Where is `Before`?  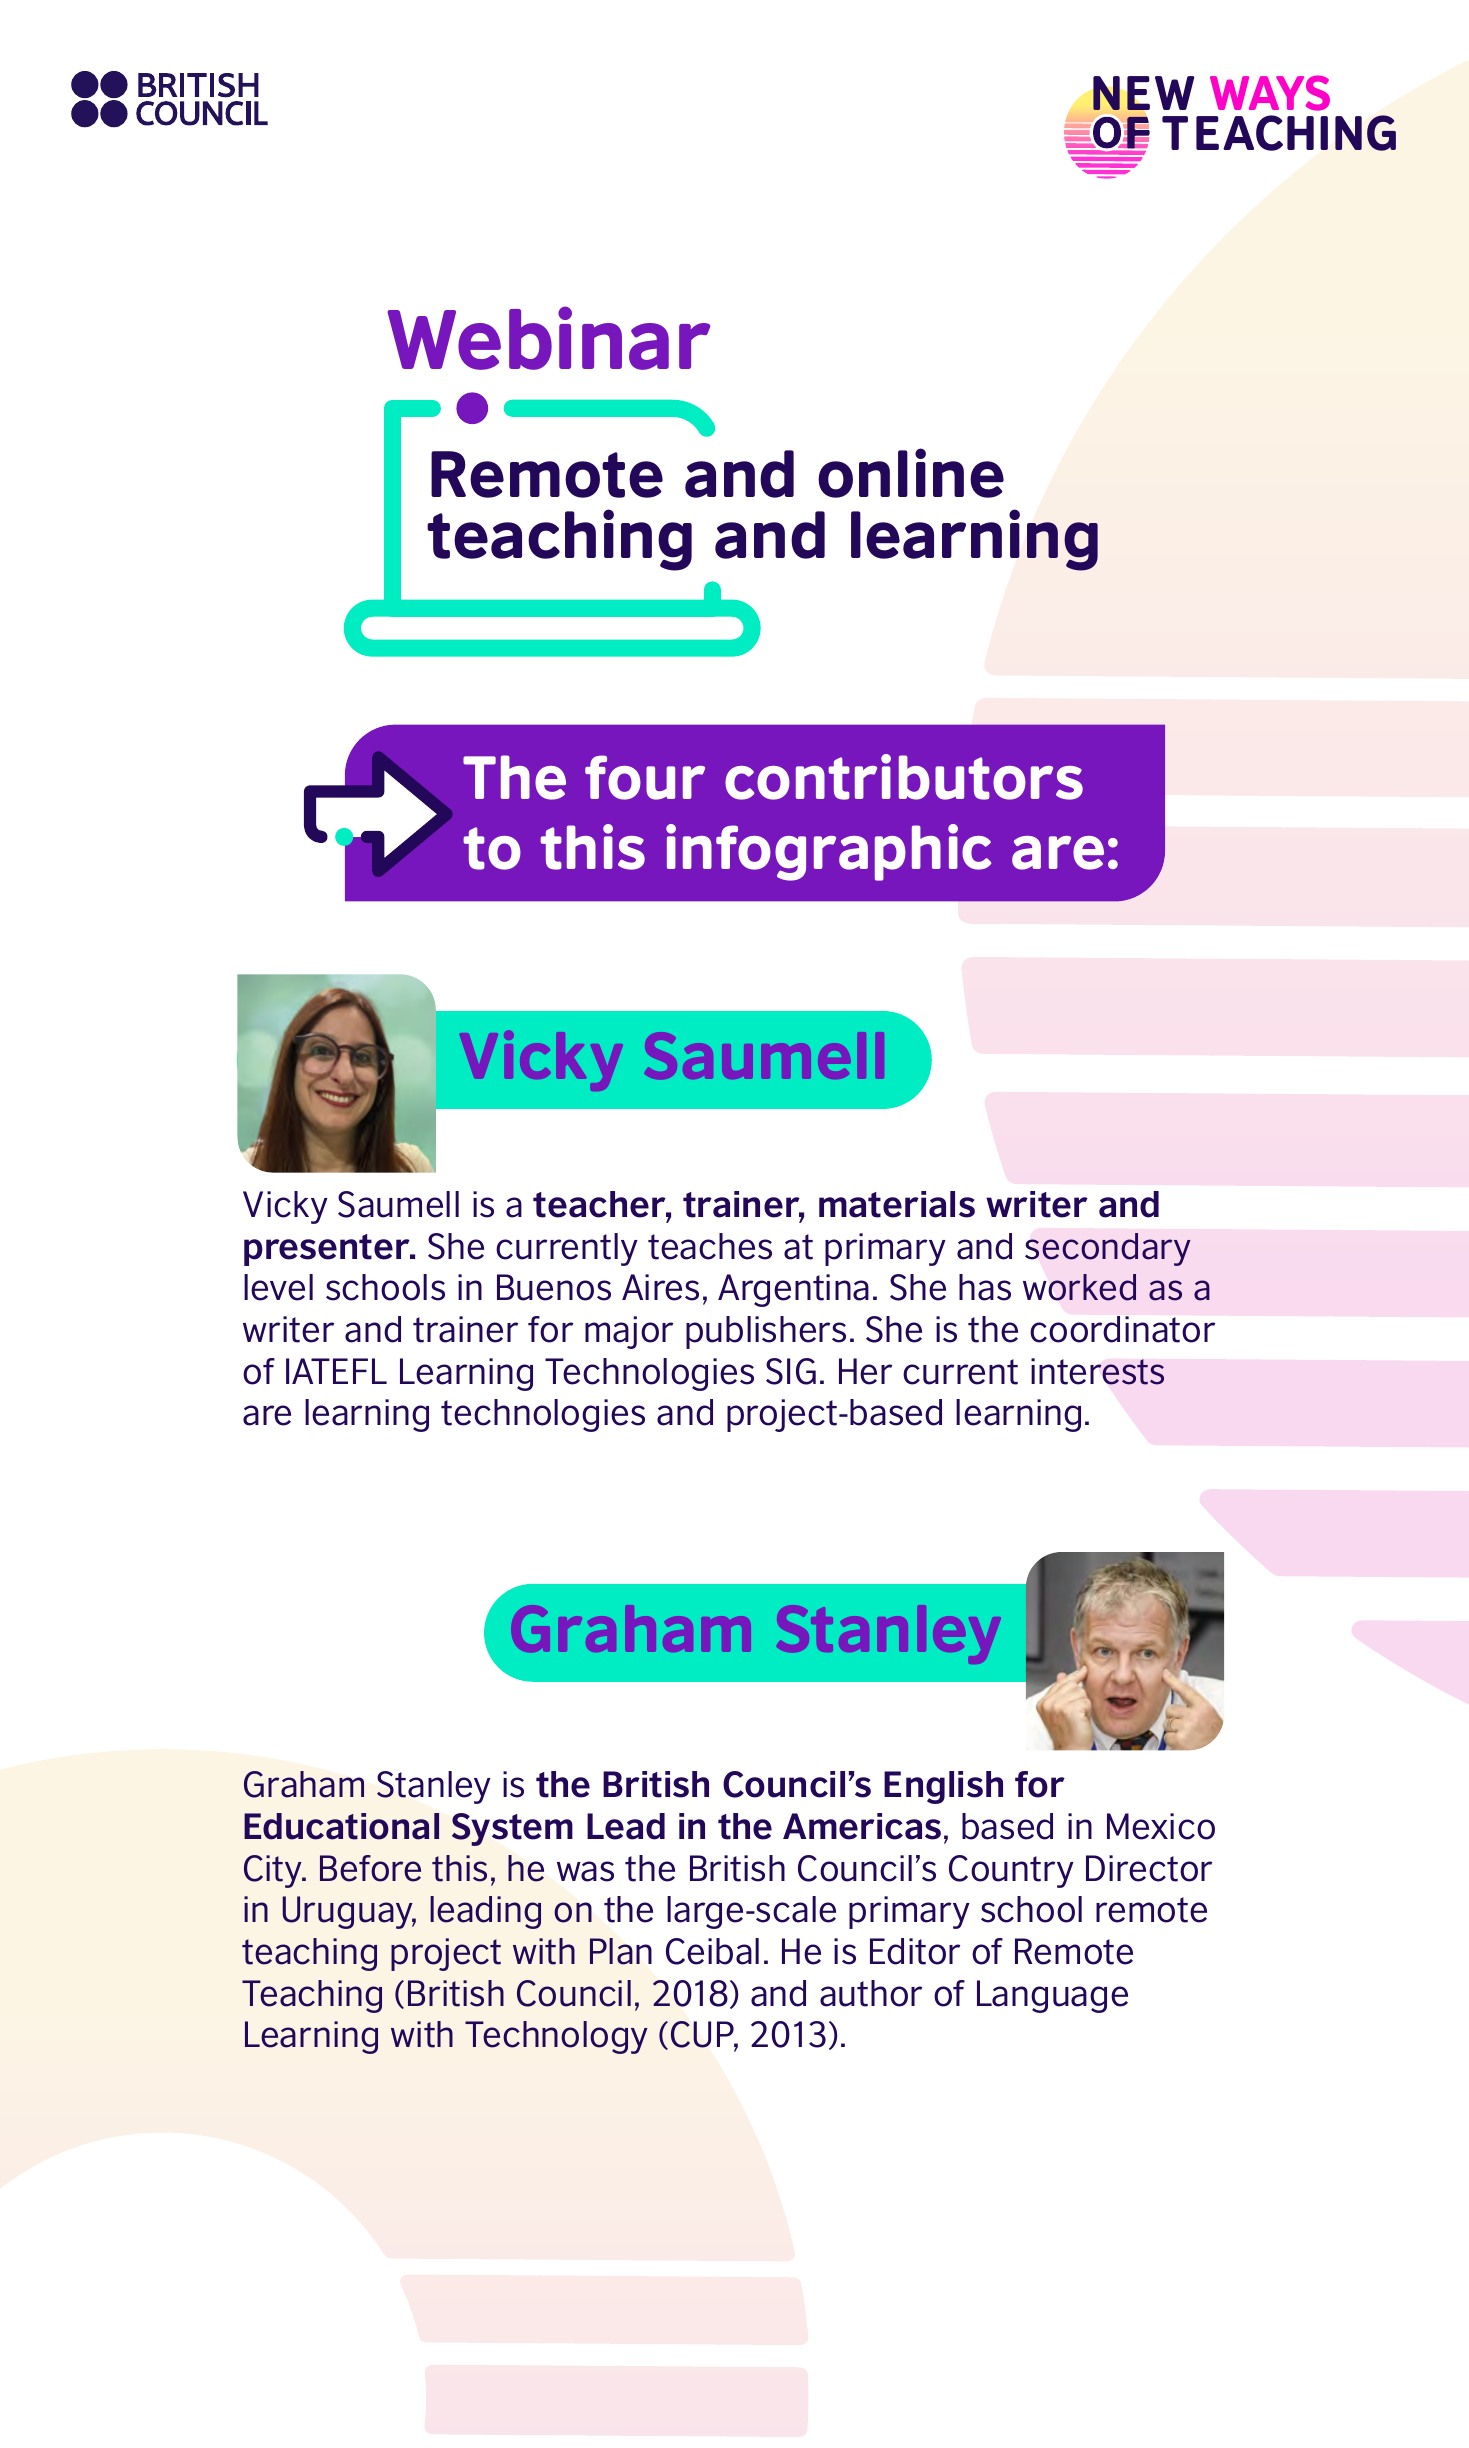
Before is located at coordinates (370, 1868).
